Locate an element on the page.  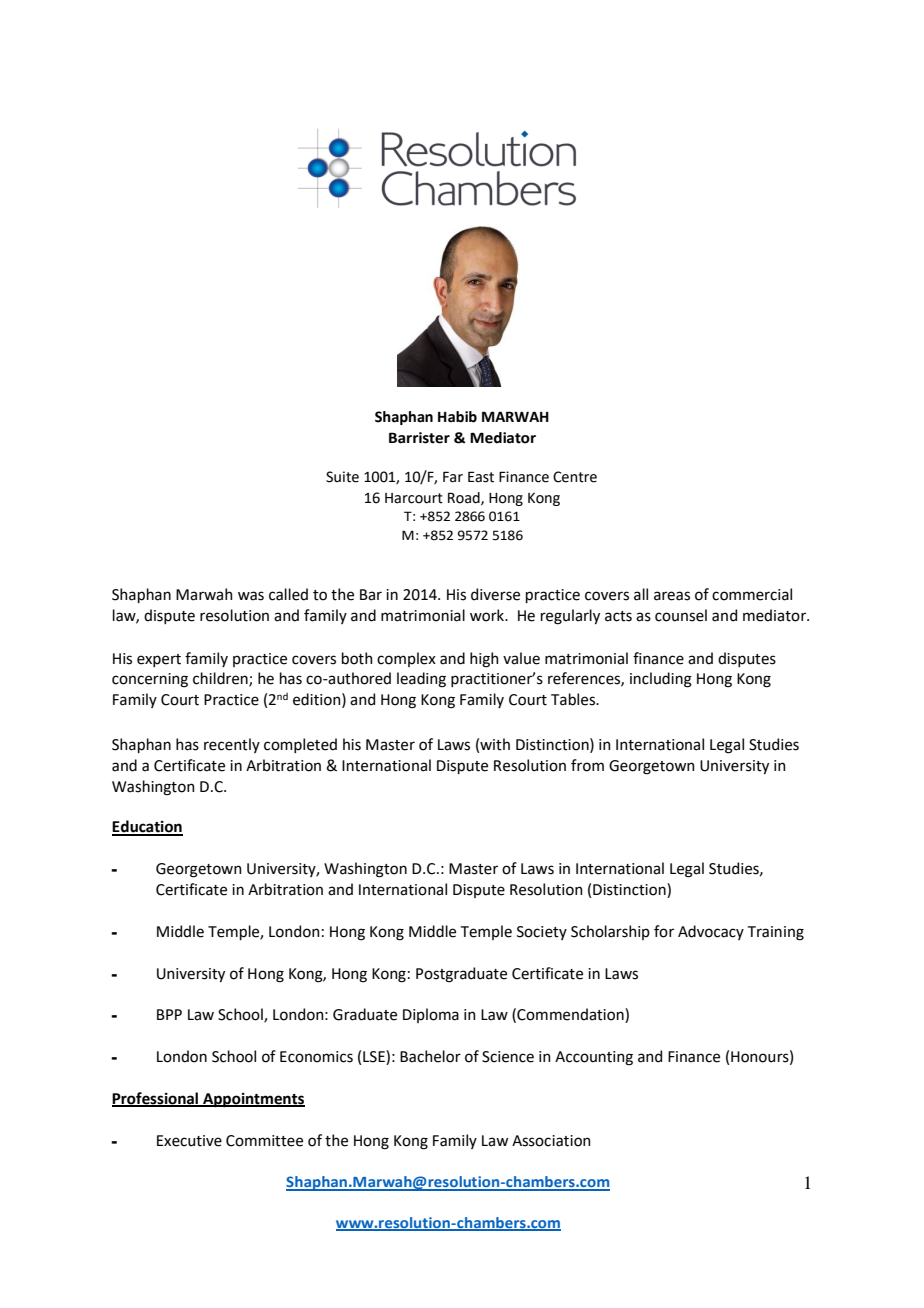
Advocacy is located at coordinates (711, 932).
